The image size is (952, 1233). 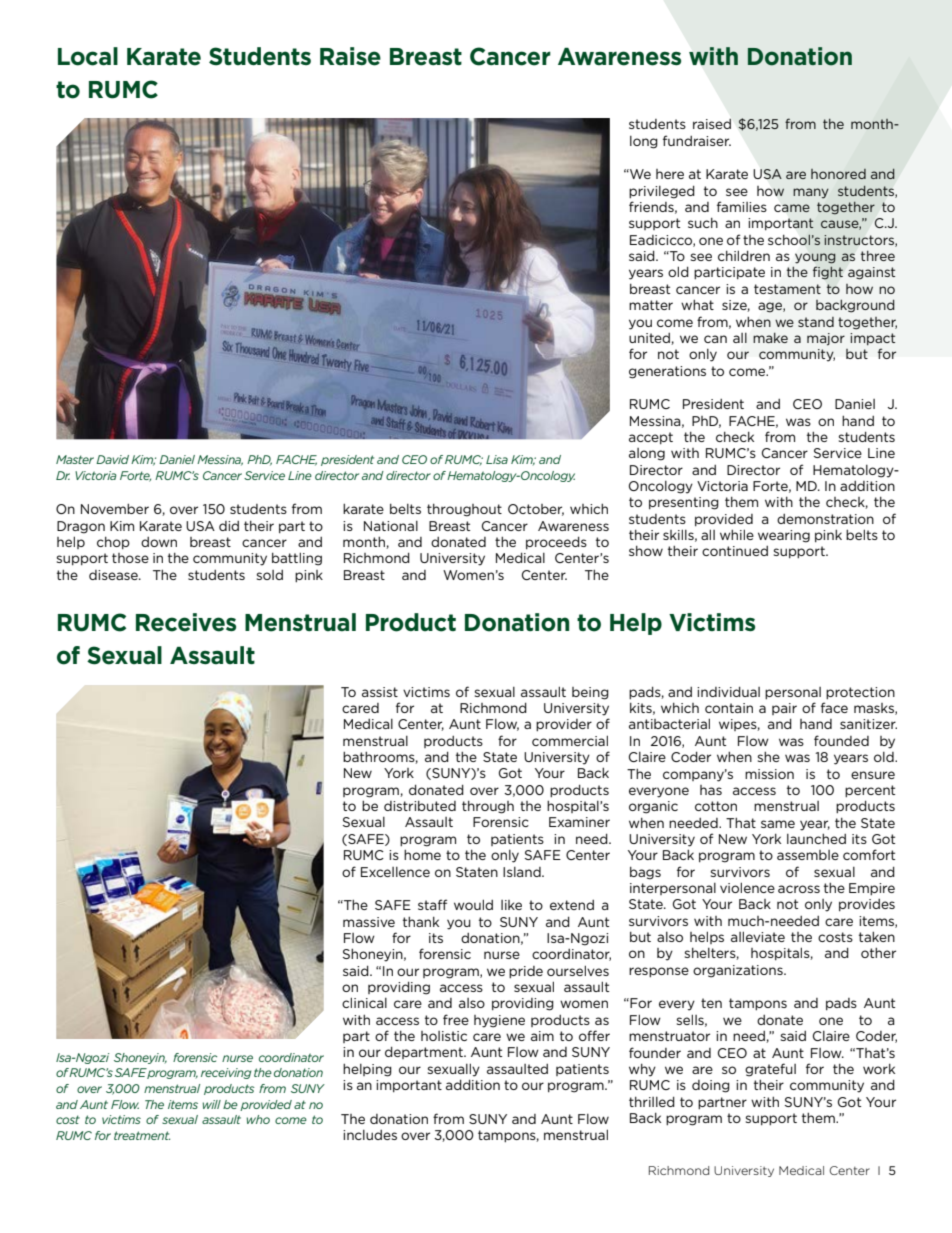 What do you see at coordinates (88, 56) in the image?
I see `Local` at bounding box center [88, 56].
